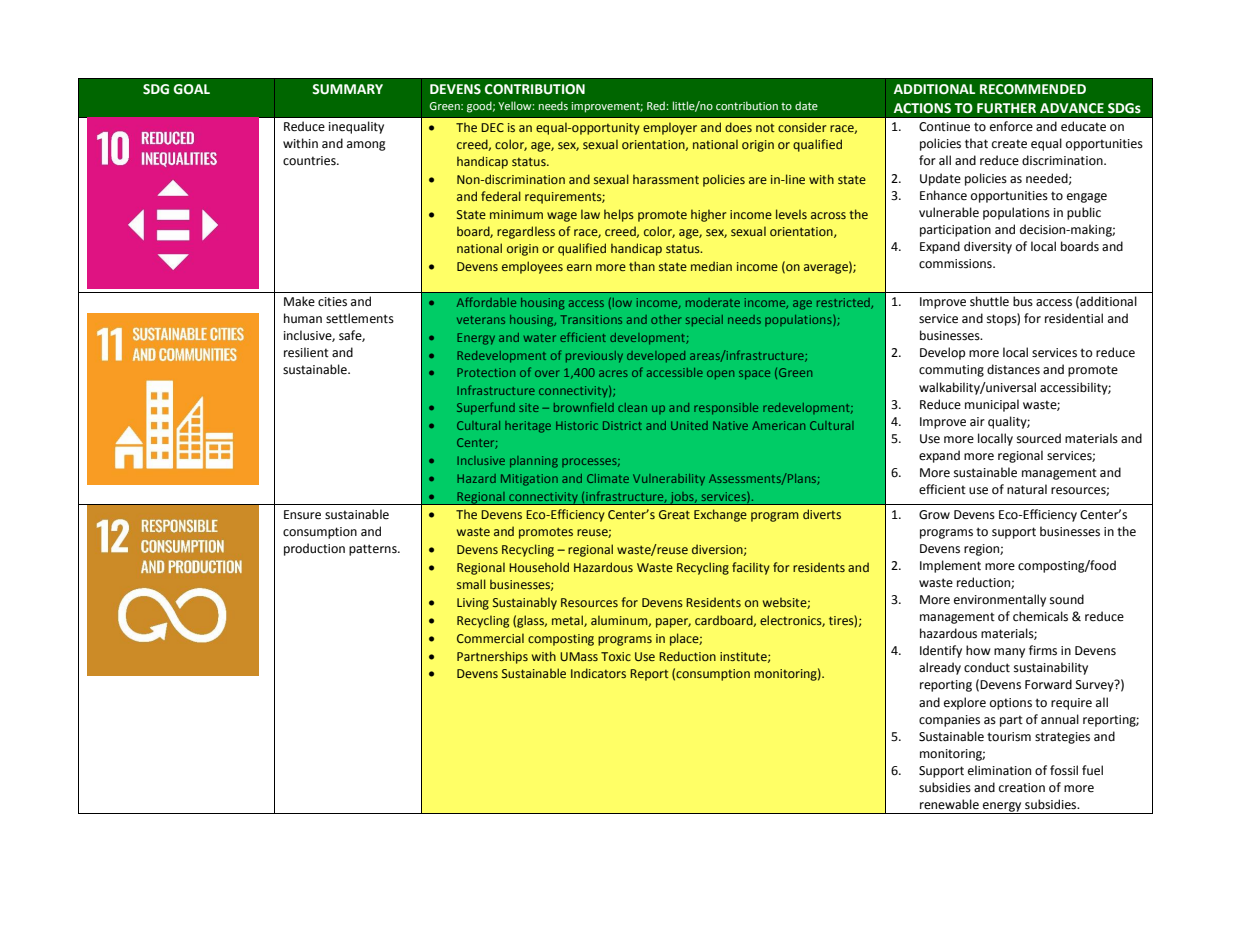  Describe the element at coordinates (666, 319) in the image. I see `other` at that location.
